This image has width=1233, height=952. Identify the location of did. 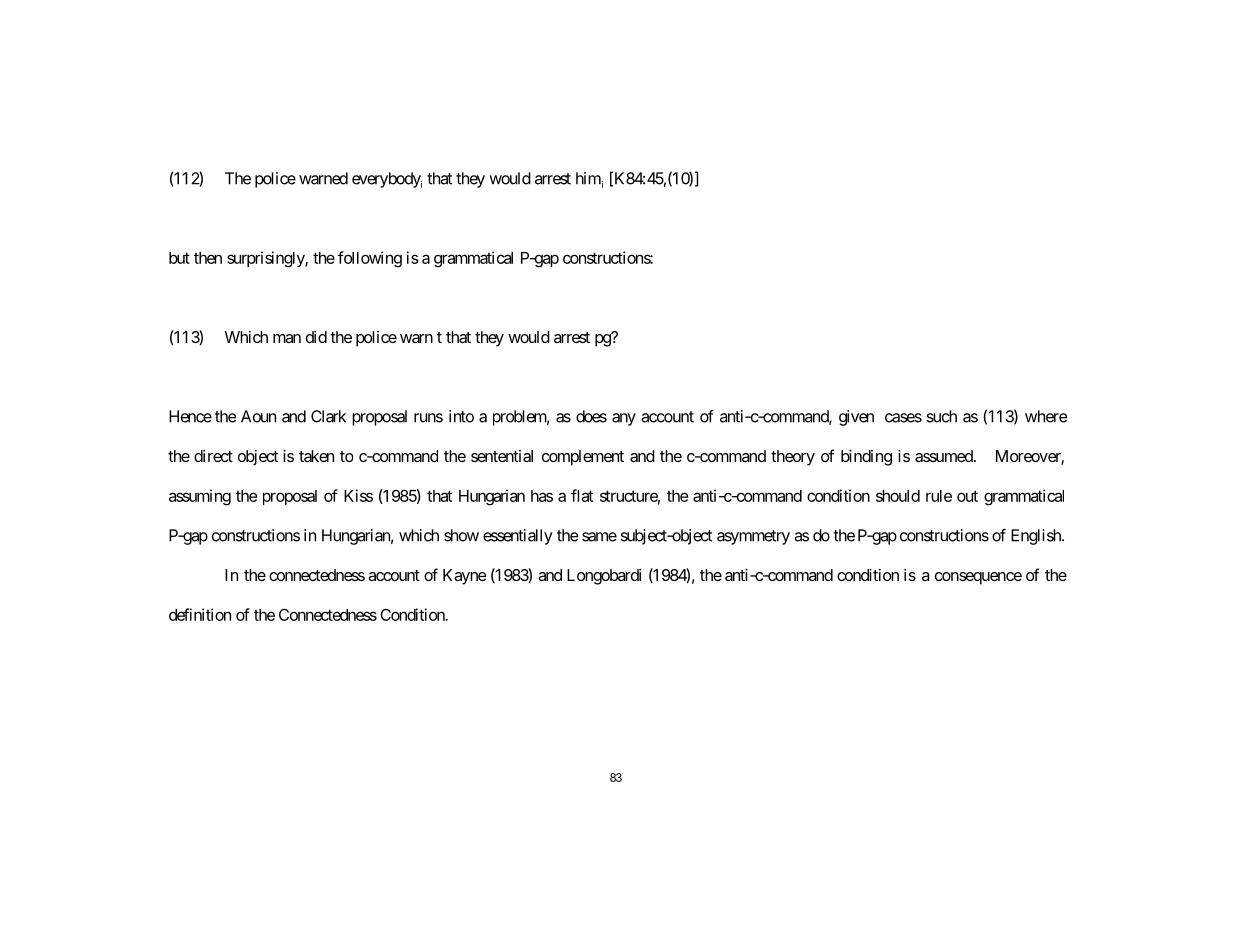
(316, 337).
